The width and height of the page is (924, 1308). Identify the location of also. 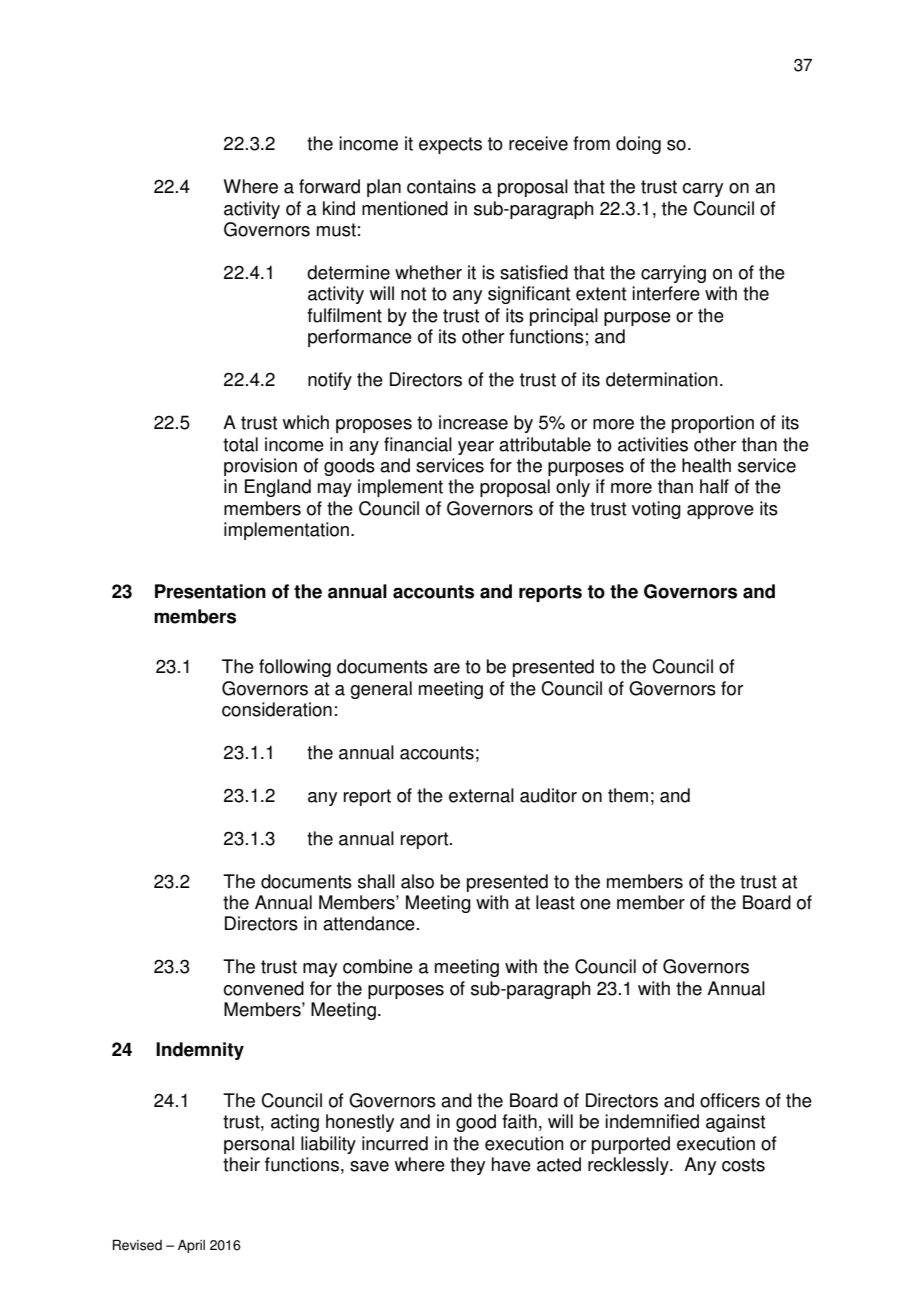
(417, 881).
